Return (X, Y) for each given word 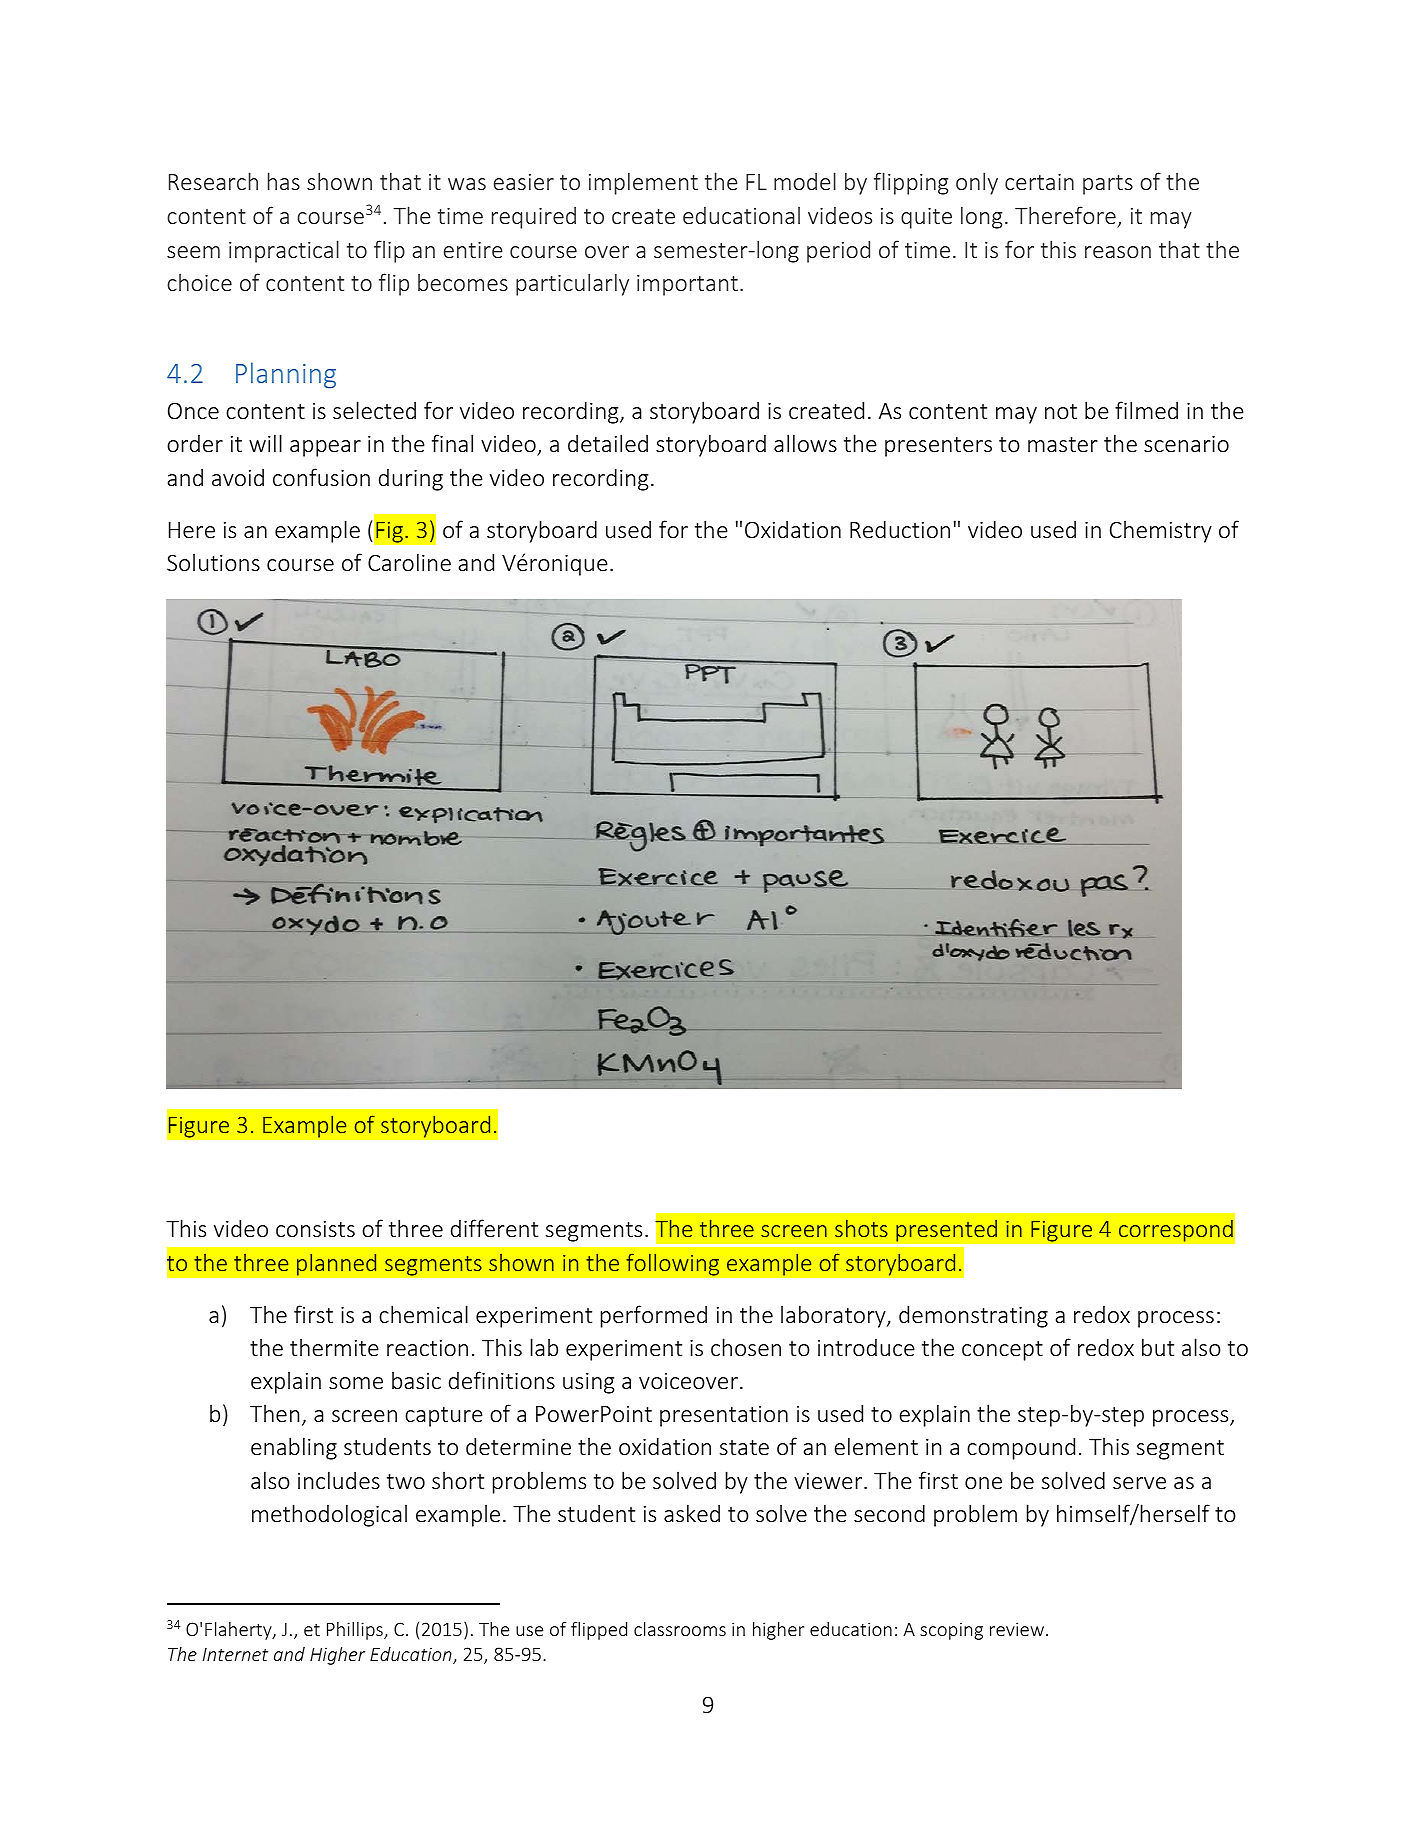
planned (337, 1264)
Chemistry (1161, 531)
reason (1118, 252)
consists (315, 1228)
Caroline (409, 562)
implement (643, 183)
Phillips (356, 1631)
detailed (608, 443)
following (672, 1264)
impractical (284, 251)
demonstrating (973, 1316)
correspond (1176, 1230)
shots (861, 1228)
